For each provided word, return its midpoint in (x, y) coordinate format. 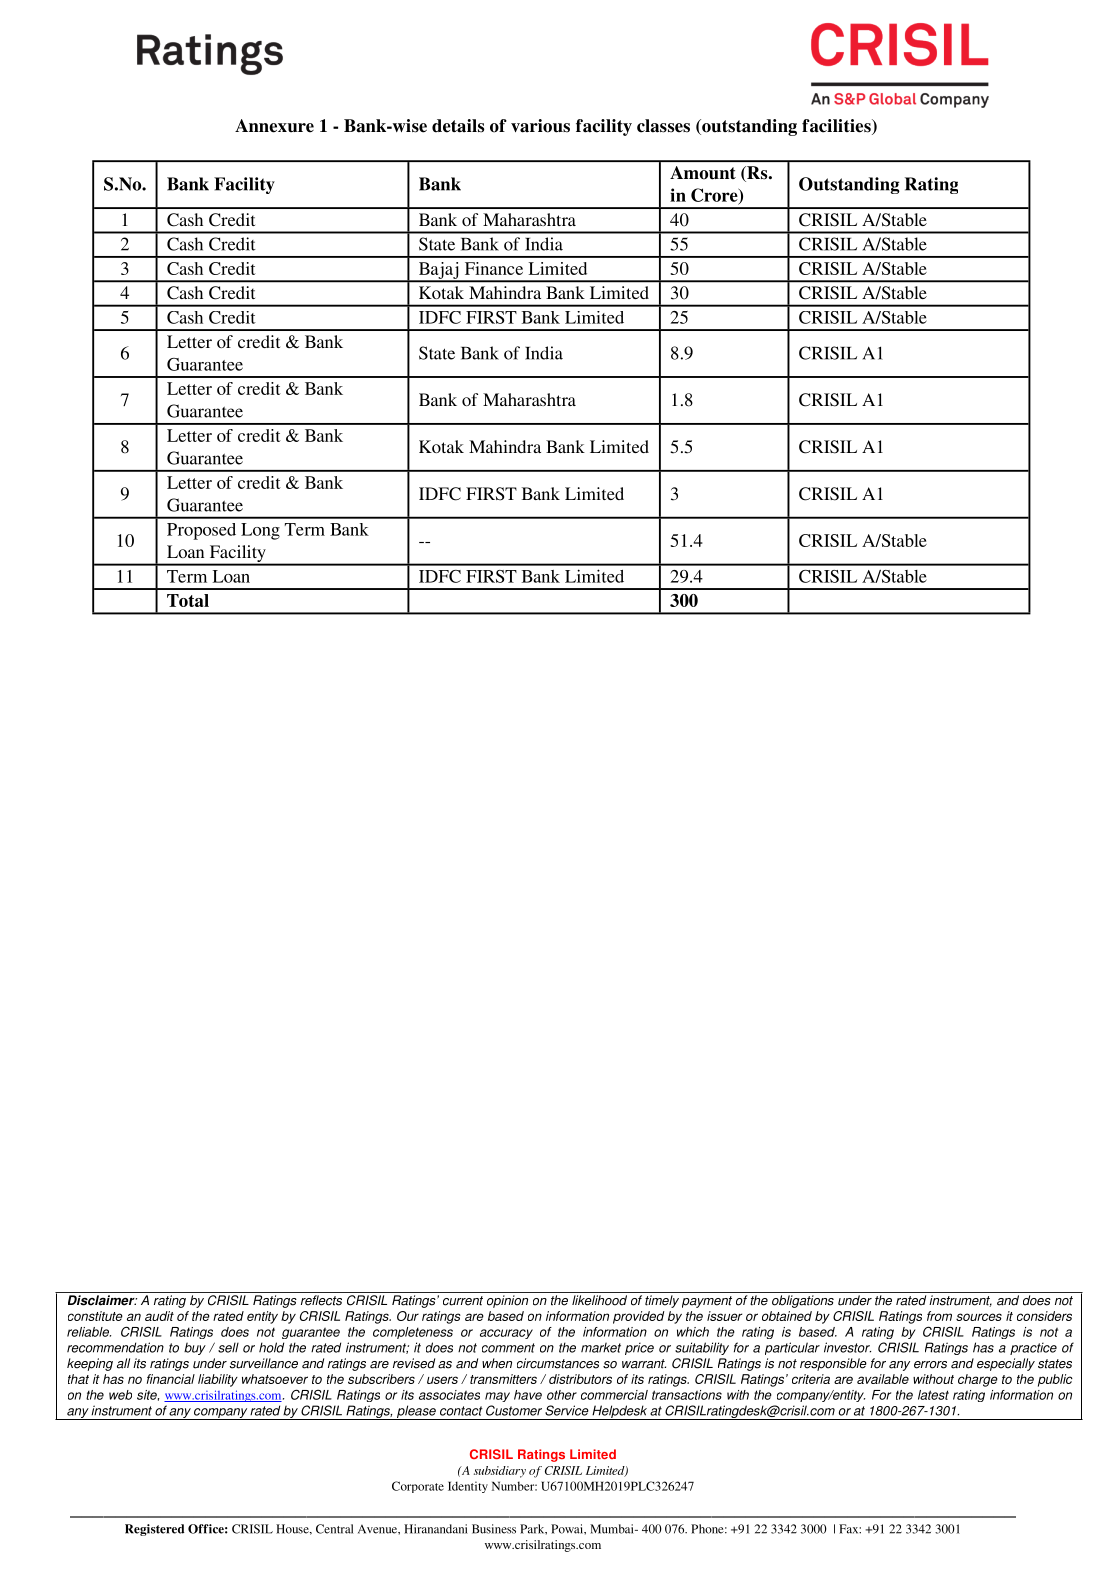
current (463, 1301)
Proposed (201, 531)
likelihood (599, 1300)
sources (979, 1317)
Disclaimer (102, 1300)
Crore (715, 196)
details (458, 126)
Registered (154, 1530)
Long (260, 531)
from (939, 1316)
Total (188, 600)
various (540, 126)
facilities (837, 127)
